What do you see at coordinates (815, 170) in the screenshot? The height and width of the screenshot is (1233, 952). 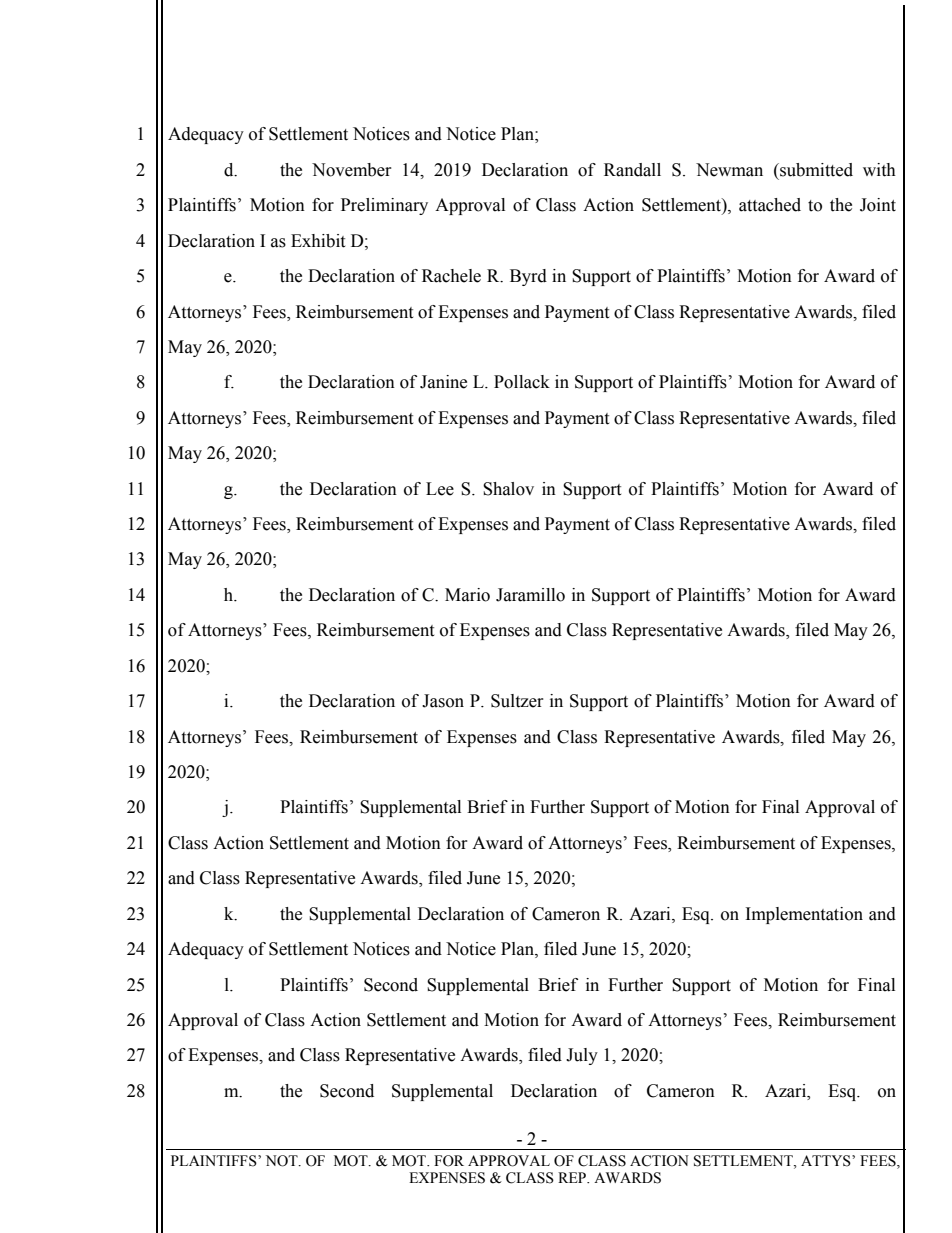 I see `submitted` at bounding box center [815, 170].
